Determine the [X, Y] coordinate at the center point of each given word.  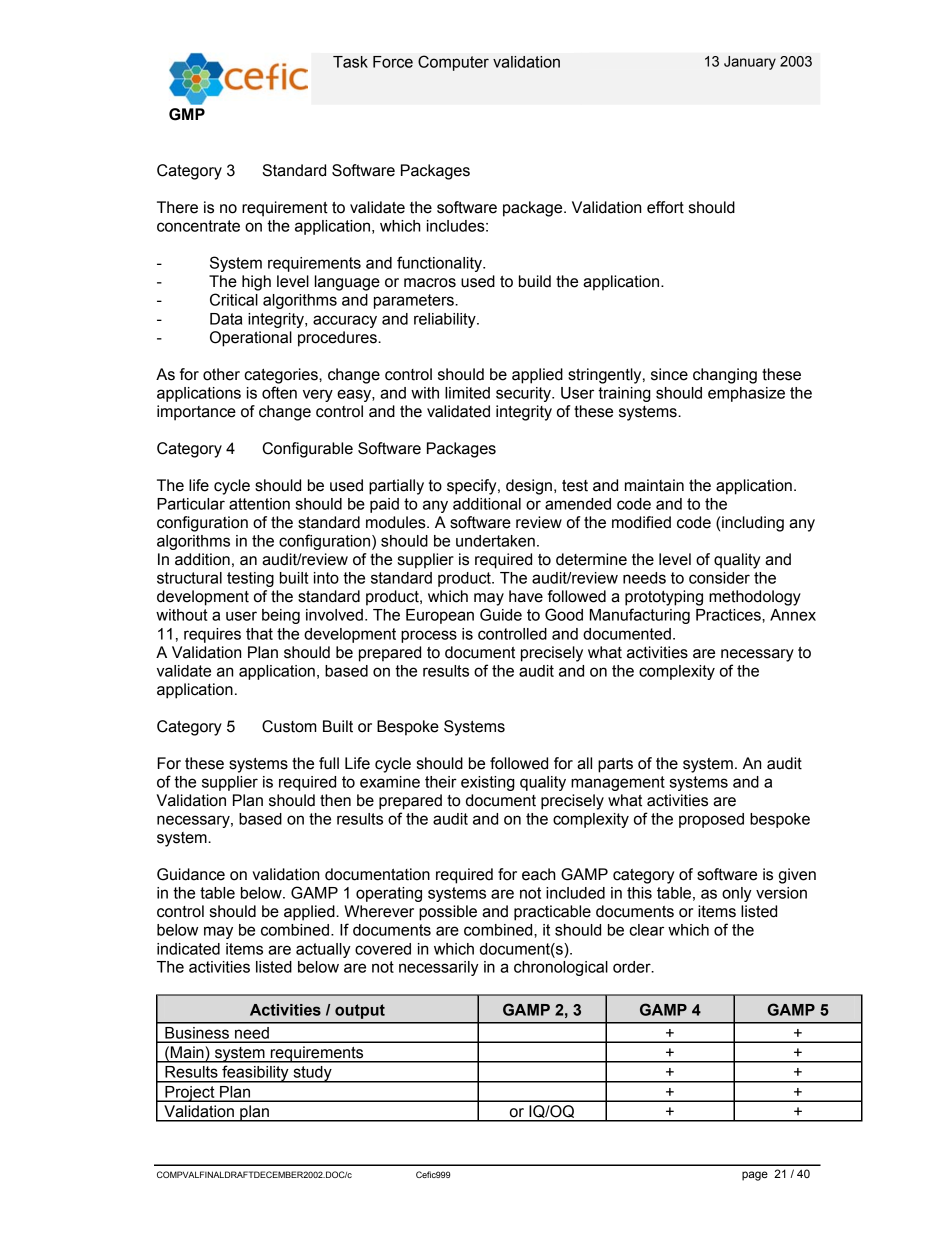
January [750, 63]
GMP [187, 114]
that [259, 634]
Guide [501, 614]
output [360, 1011]
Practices [729, 615]
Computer [453, 63]
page [755, 1176]
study [312, 1074]
